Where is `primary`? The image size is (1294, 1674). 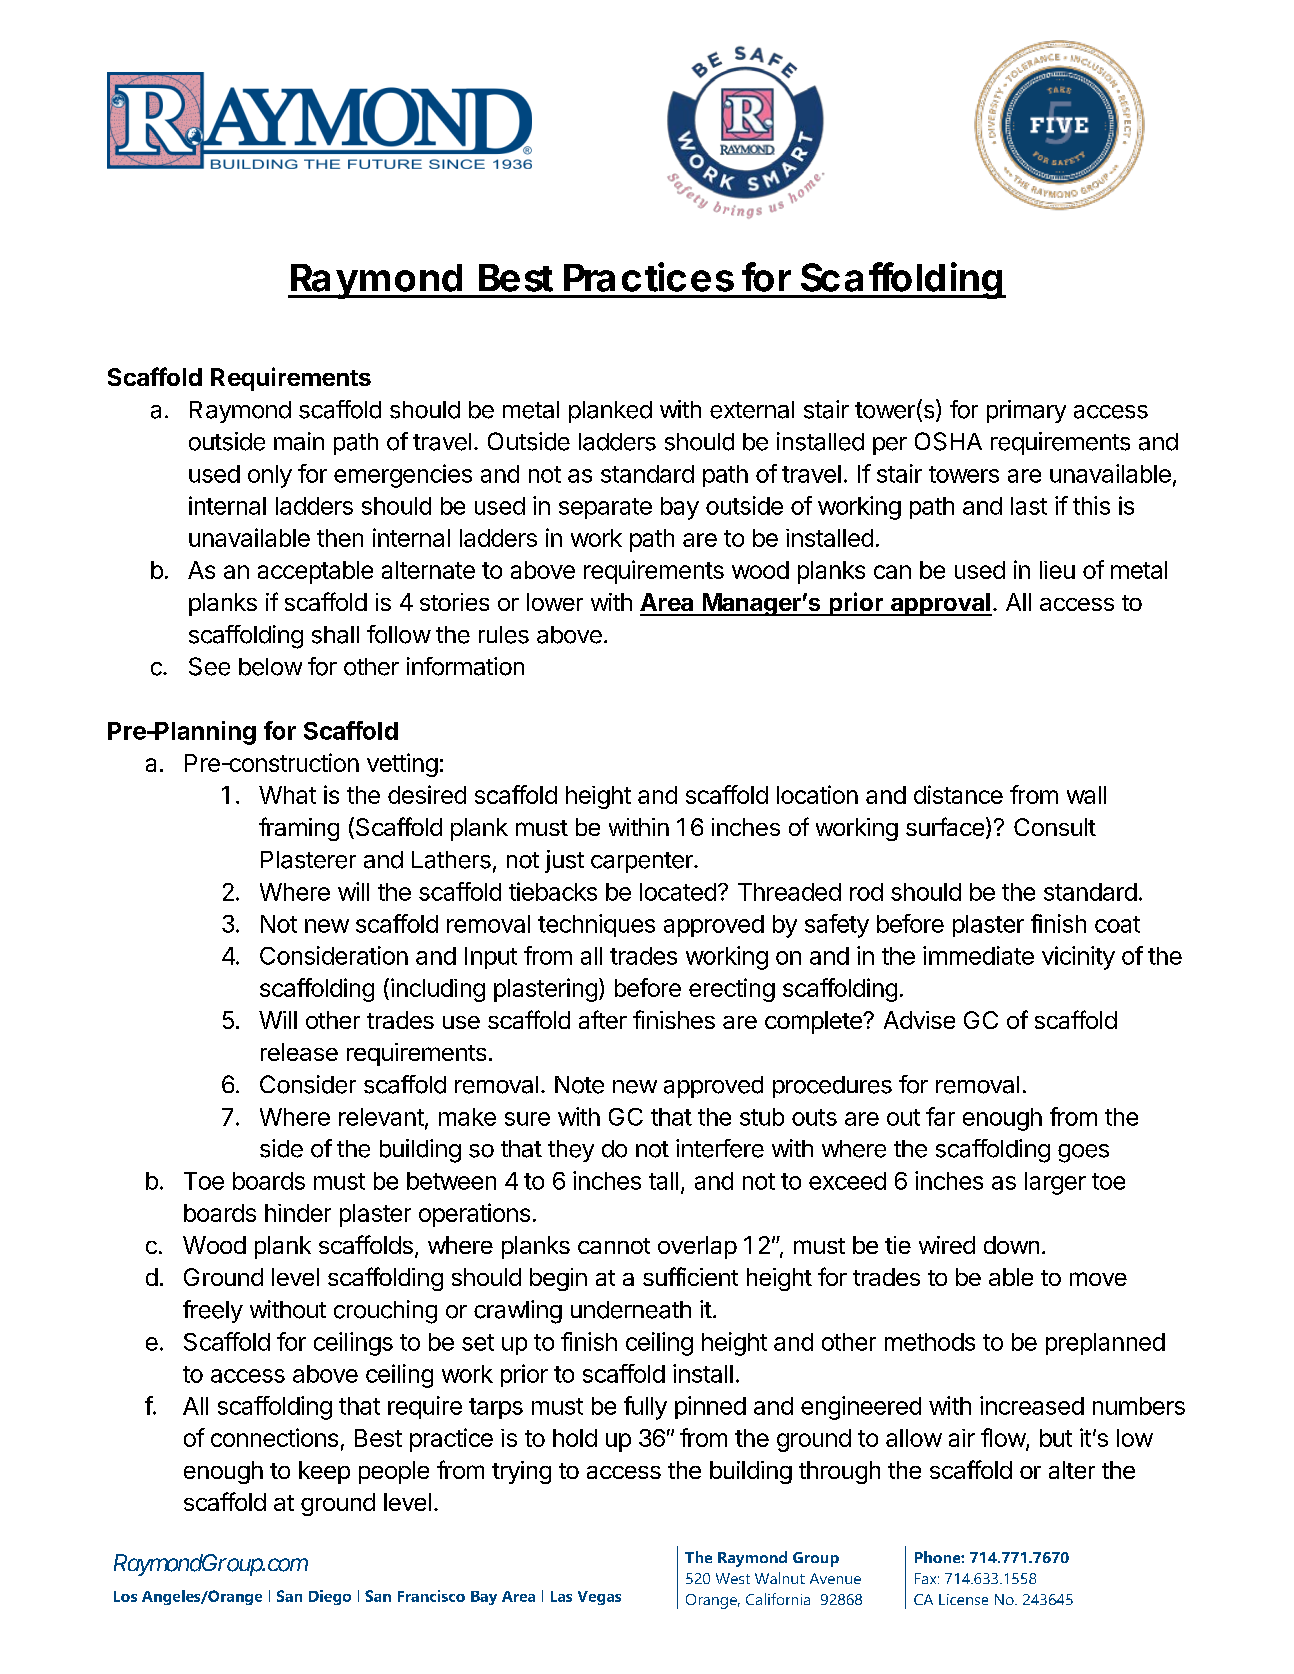
primary is located at coordinates (1026, 411).
